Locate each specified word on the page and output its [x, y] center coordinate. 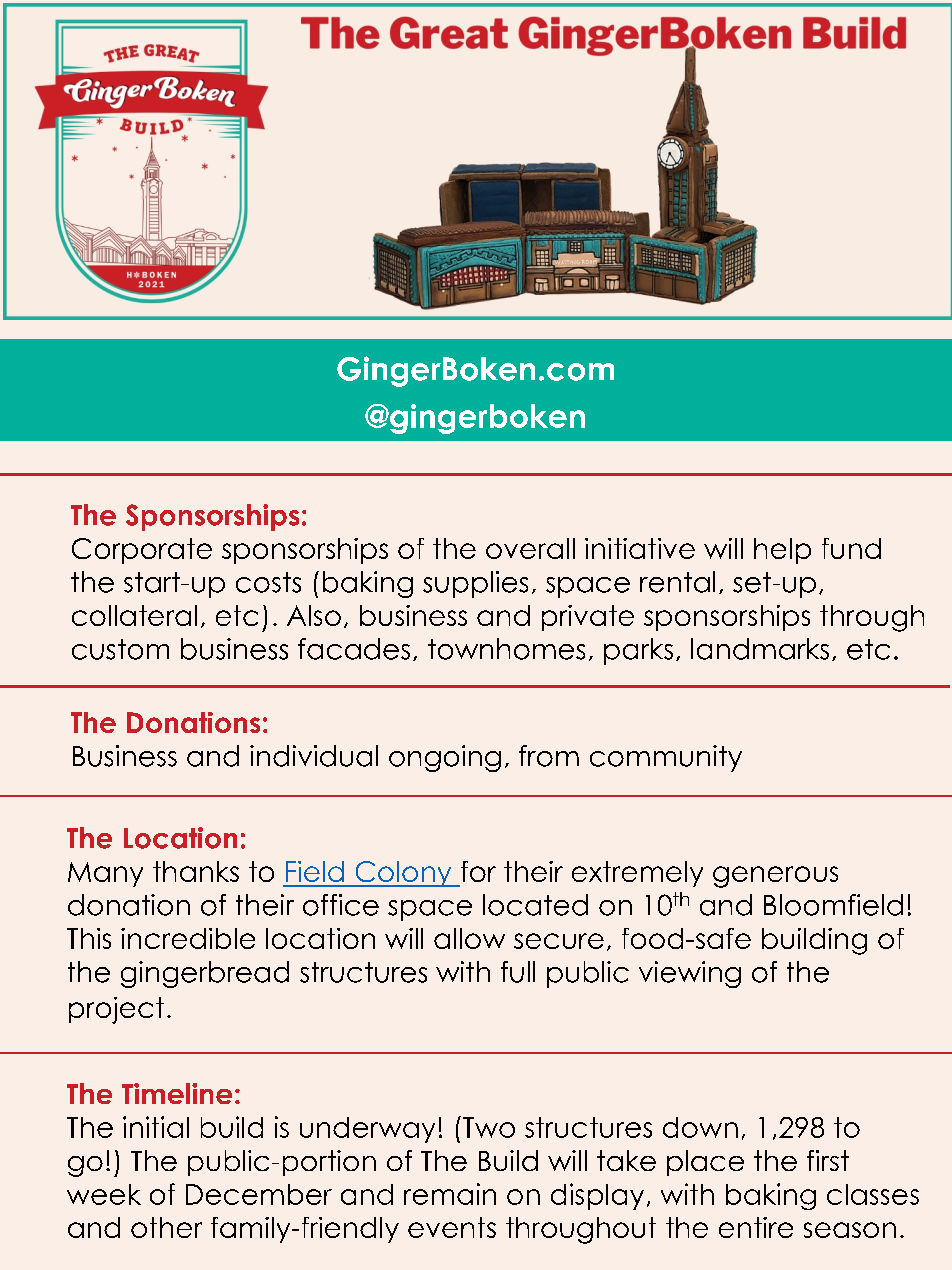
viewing [690, 974]
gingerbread [205, 974]
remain [450, 1194]
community [666, 758]
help [782, 551]
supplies [475, 584]
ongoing [445, 758]
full [518, 972]
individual [314, 756]
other [166, 1227]
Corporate [142, 551]
